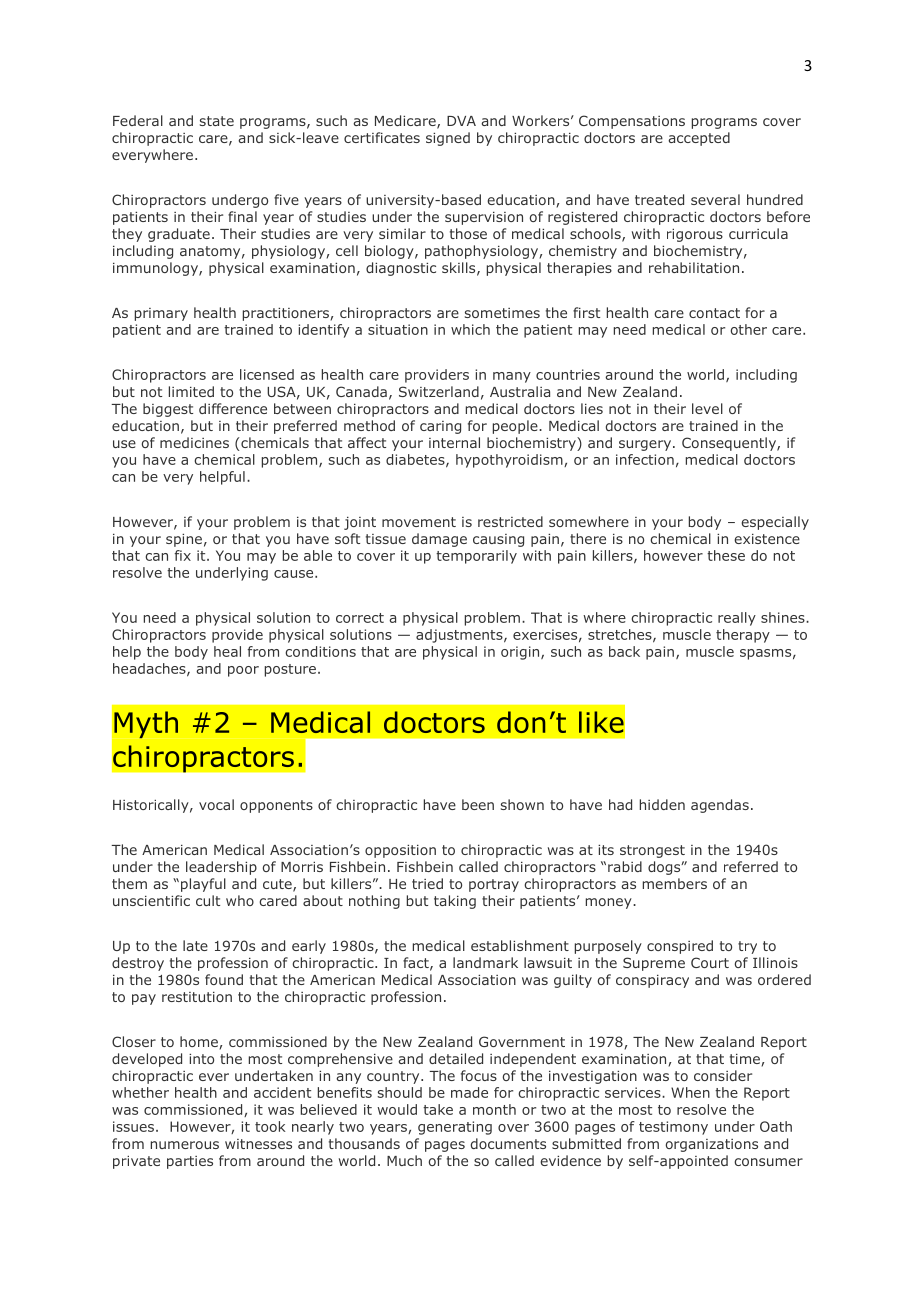 This screenshot has width=924, height=1308. I want to click on state, so click(217, 121).
